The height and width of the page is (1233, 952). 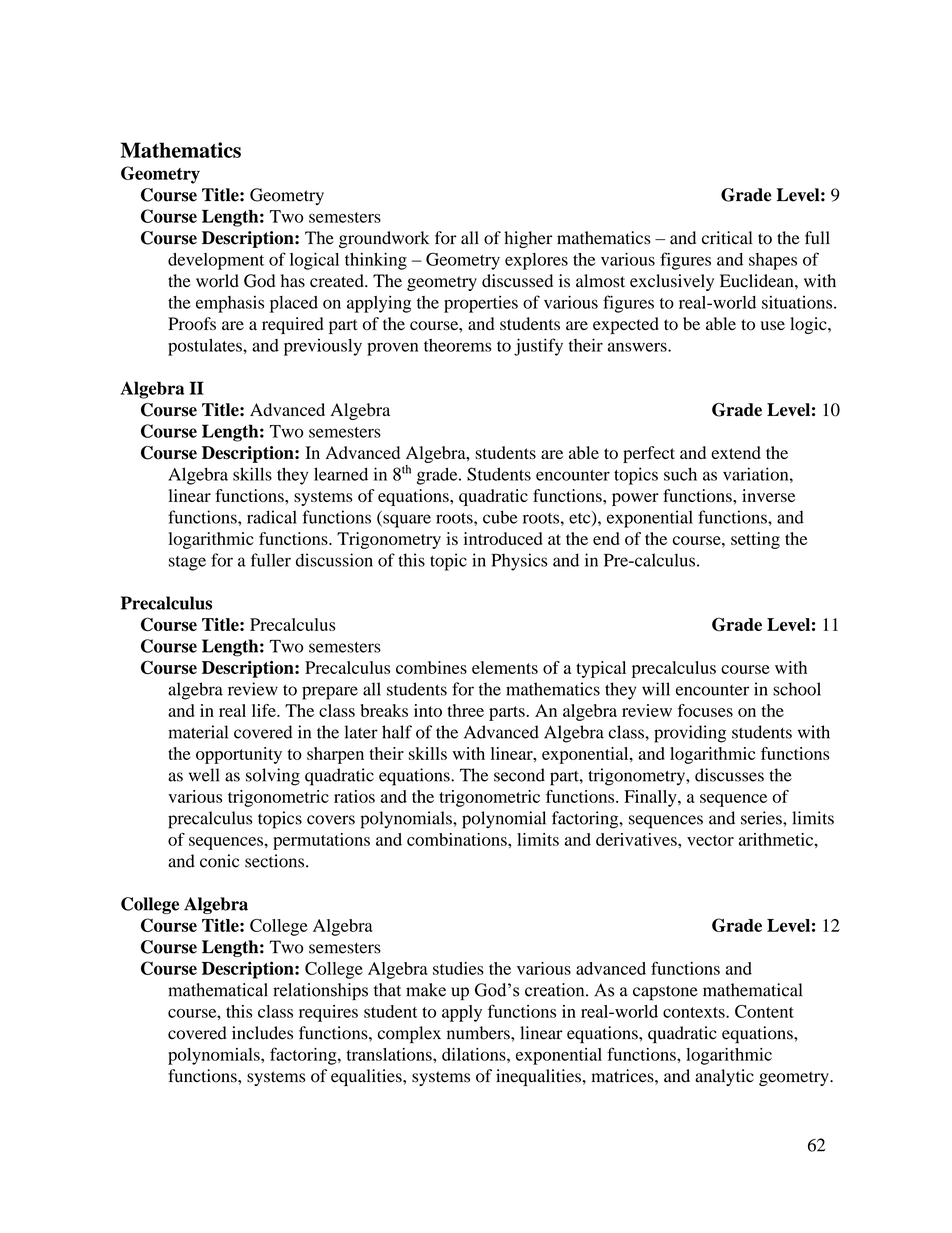 I want to click on includes, so click(x=262, y=1033).
